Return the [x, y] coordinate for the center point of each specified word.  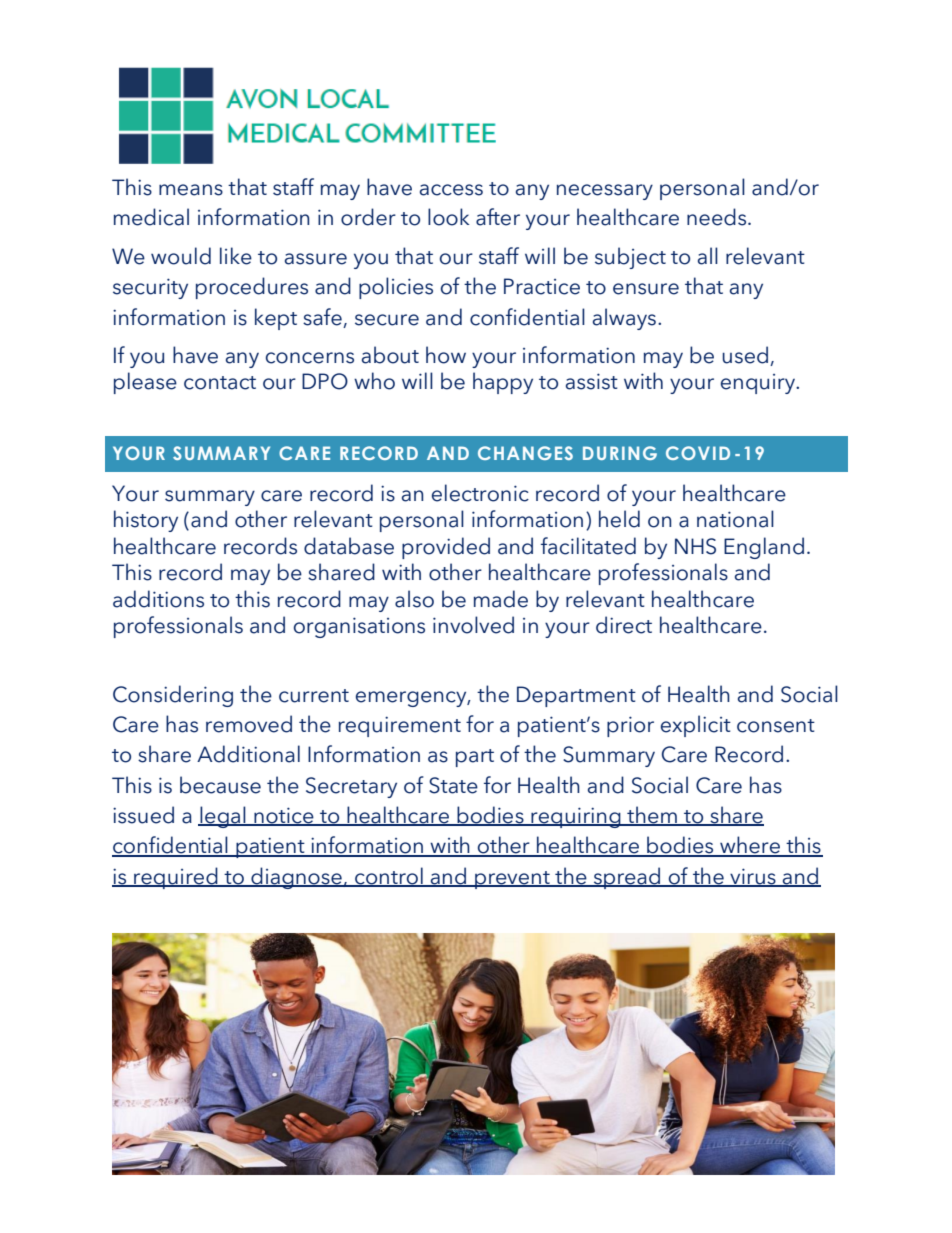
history [146, 521]
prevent [512, 880]
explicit [696, 726]
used [746, 356]
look [449, 217]
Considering [173, 696]
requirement [400, 726]
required [176, 878]
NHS [695, 546]
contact [220, 383]
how [446, 355]
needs [718, 217]
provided [446, 548]
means [191, 190]
